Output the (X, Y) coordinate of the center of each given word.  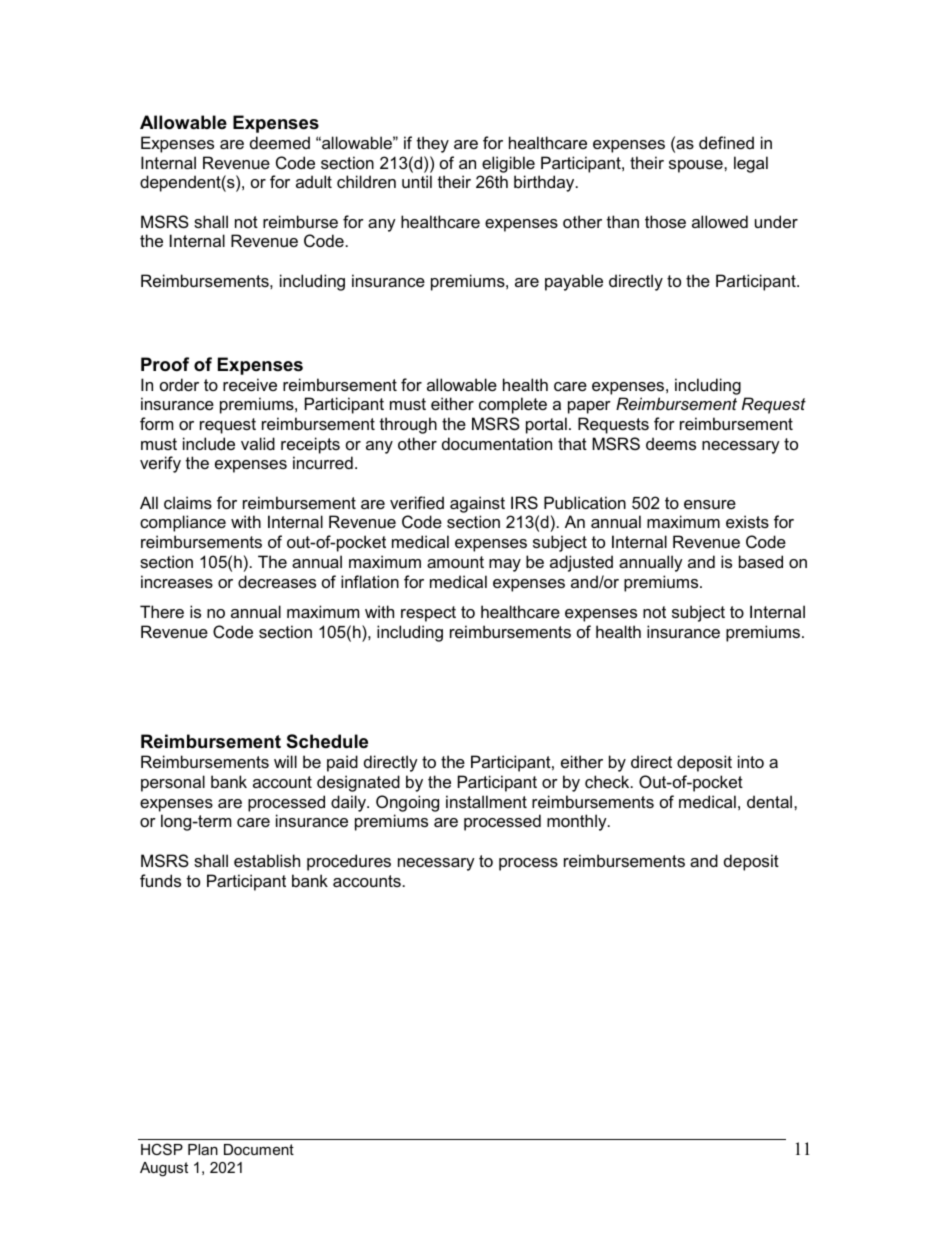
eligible (508, 164)
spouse (697, 166)
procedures (349, 862)
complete (513, 405)
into (751, 761)
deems (671, 443)
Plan (203, 1149)
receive (250, 384)
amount (455, 562)
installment (486, 801)
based (761, 561)
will (285, 761)
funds (160, 880)
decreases (277, 581)
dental (771, 801)
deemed (280, 142)
